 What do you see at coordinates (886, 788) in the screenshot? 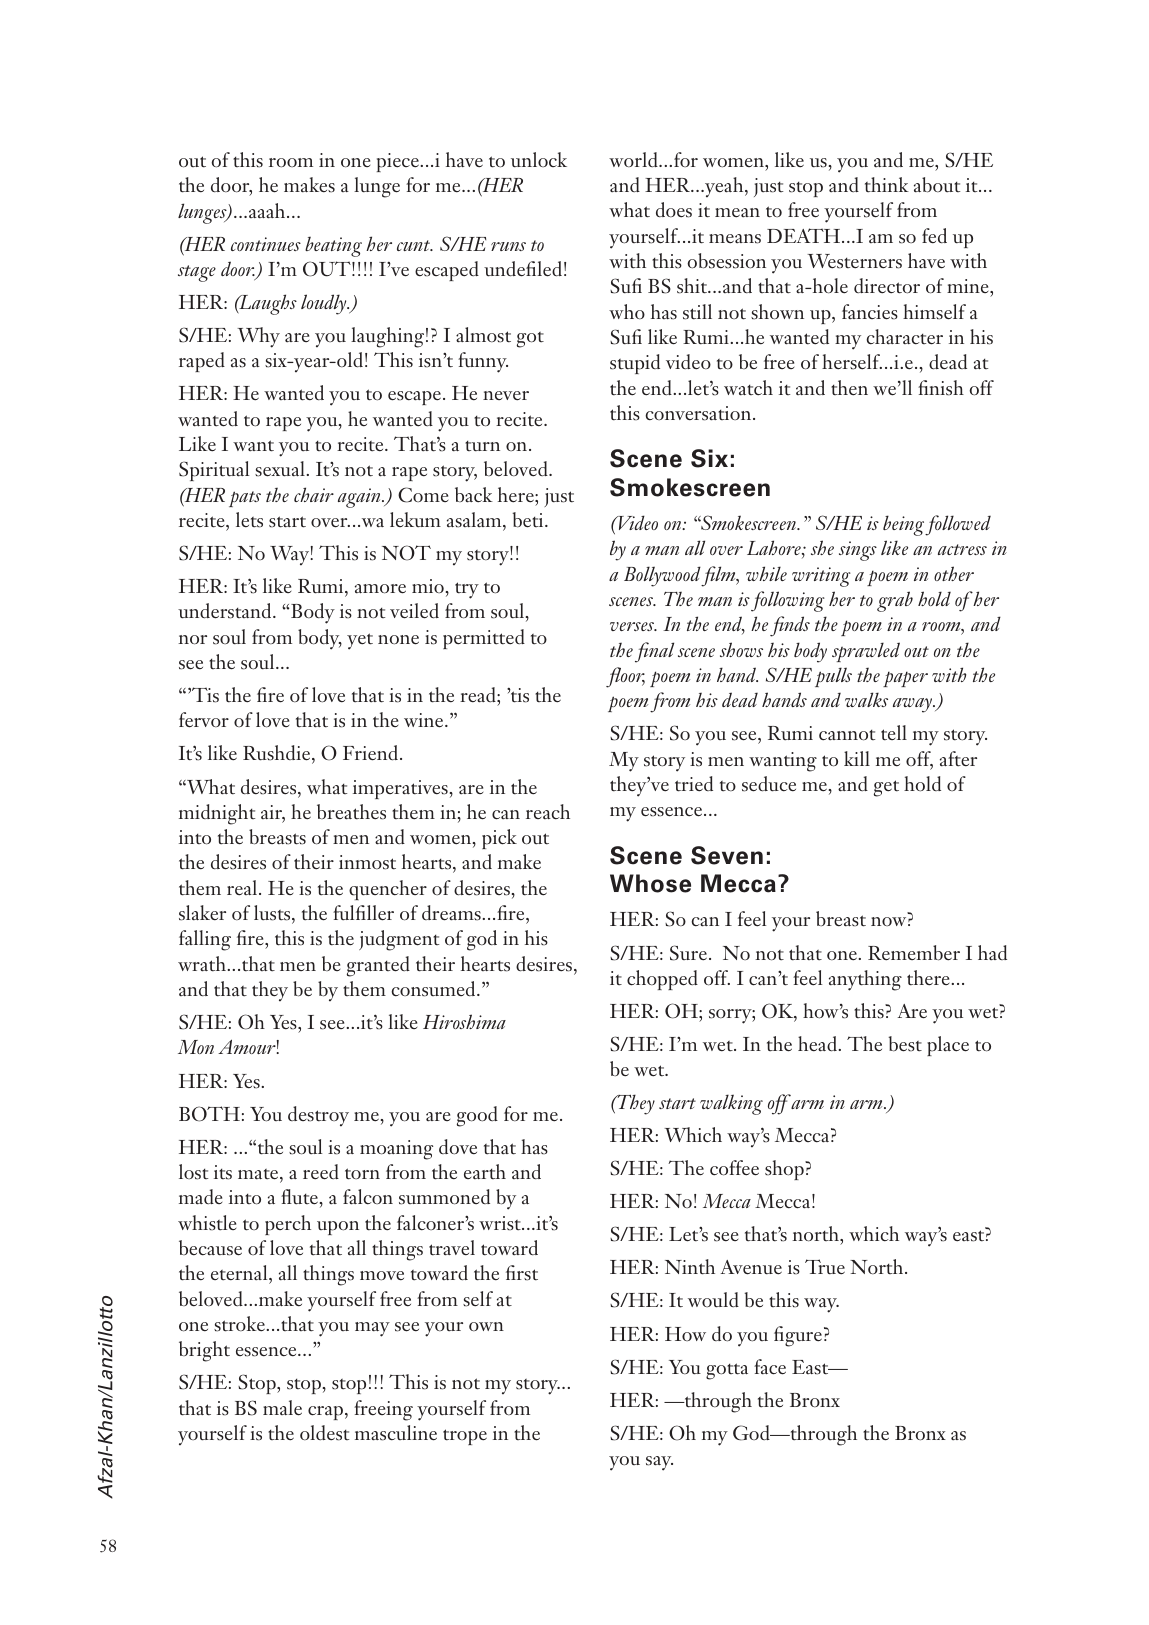
I see `get` at bounding box center [886, 788].
